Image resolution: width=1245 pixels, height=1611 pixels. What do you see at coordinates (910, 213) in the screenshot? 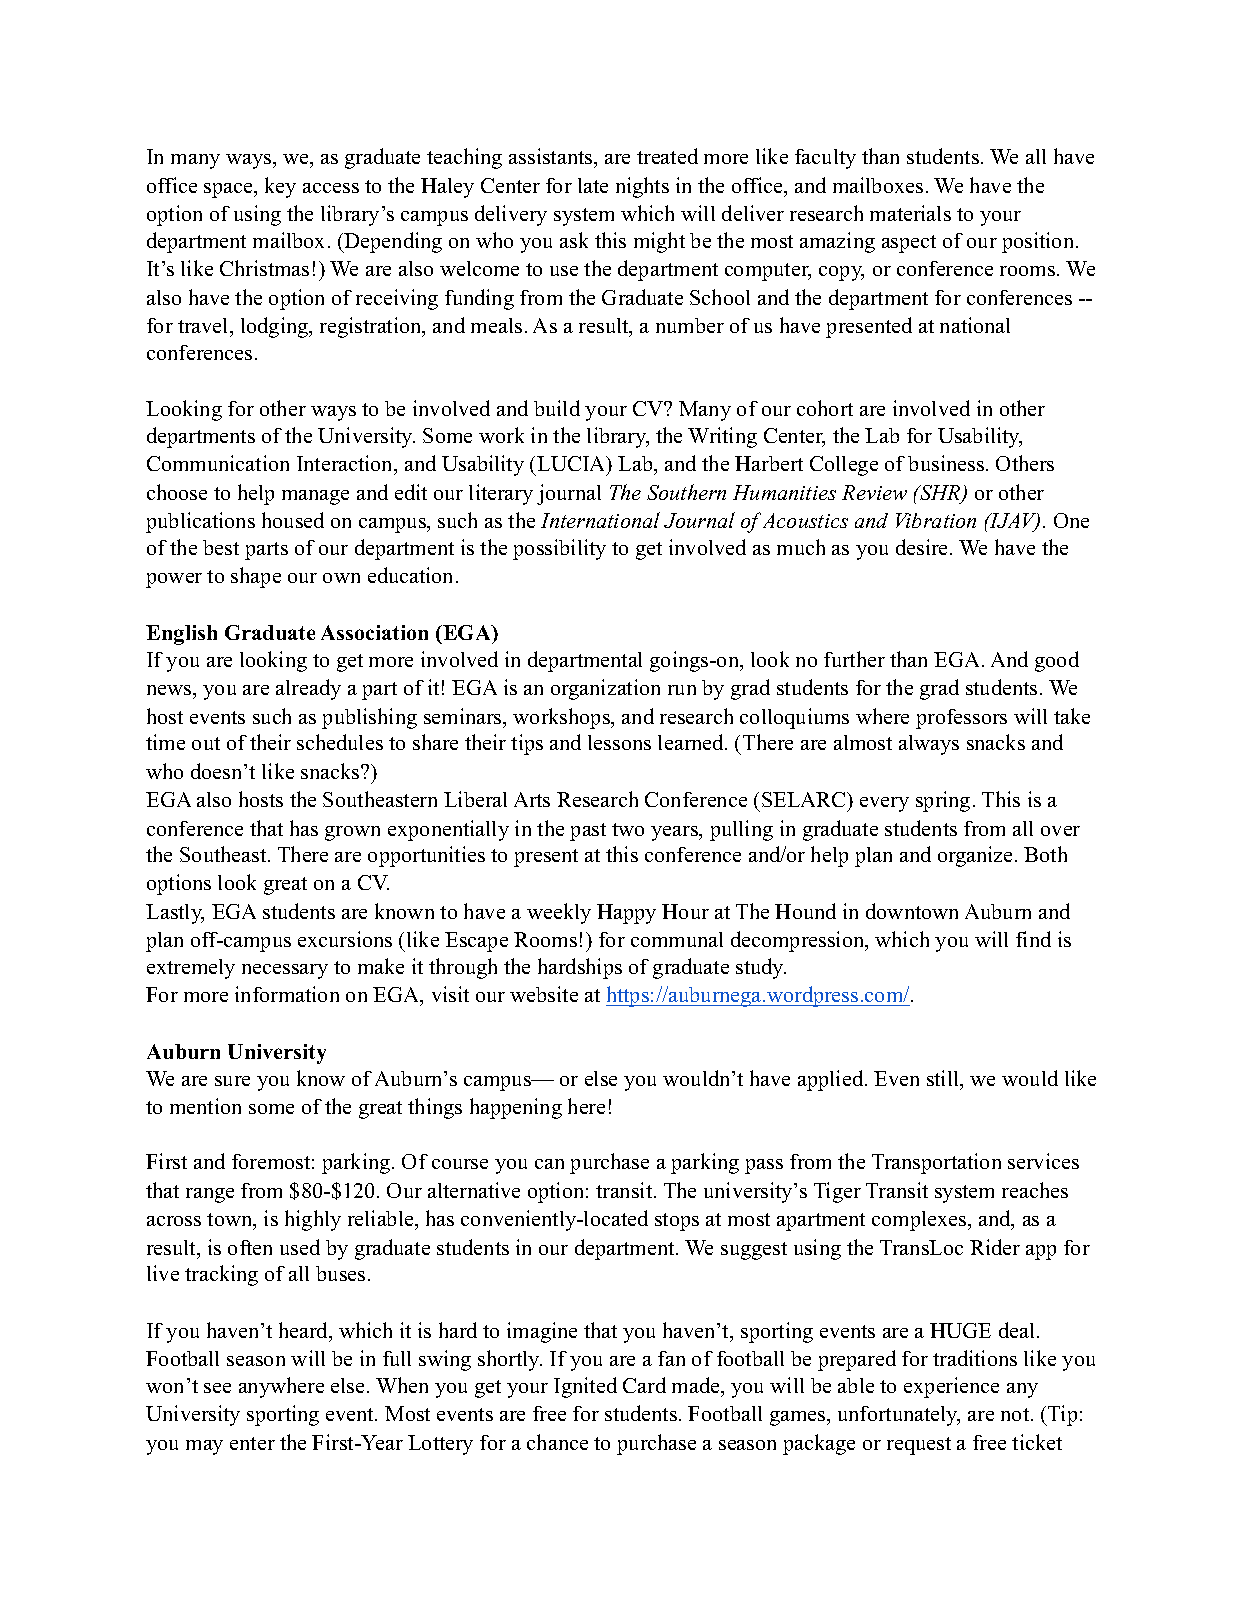
I see `materials` at bounding box center [910, 213].
